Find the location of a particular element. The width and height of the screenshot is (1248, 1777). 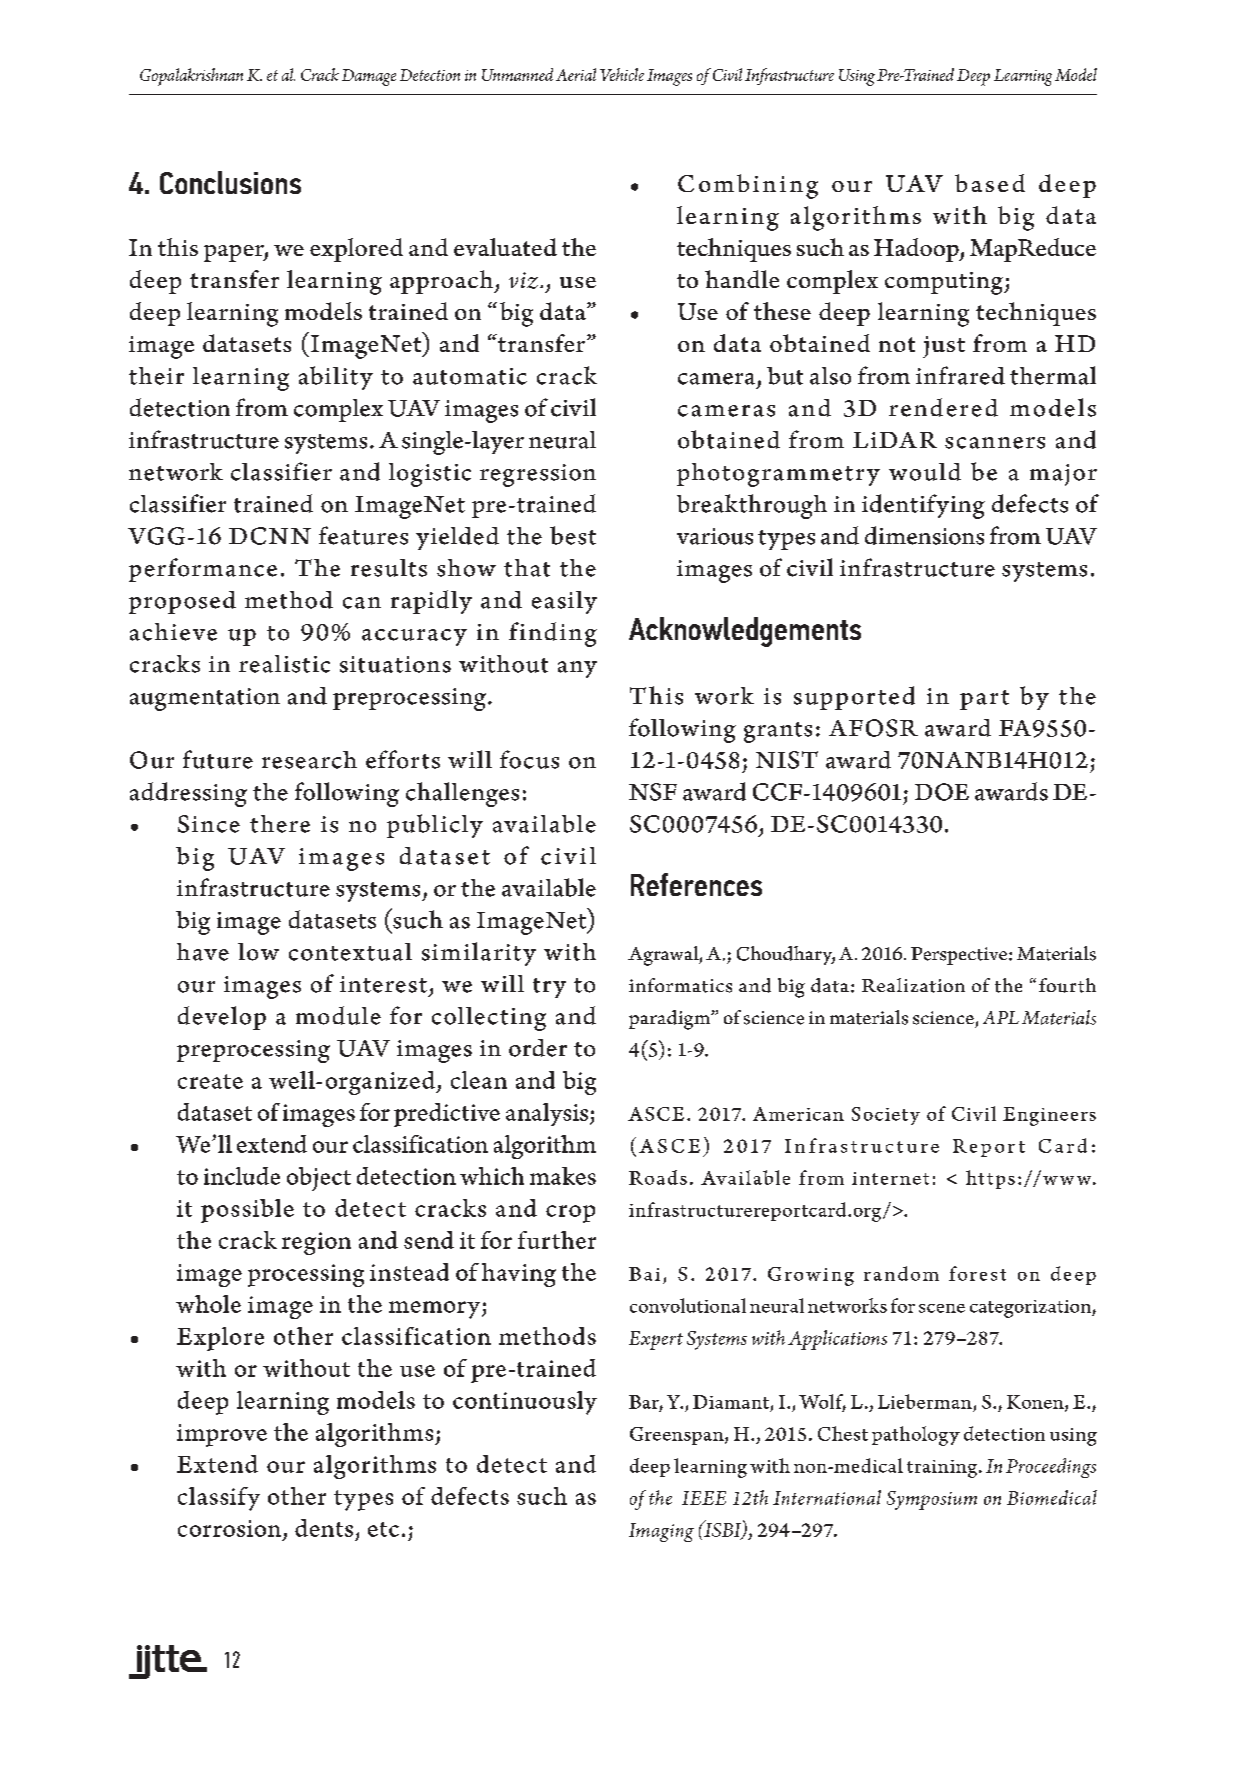

Hadoop is located at coordinates (917, 250).
